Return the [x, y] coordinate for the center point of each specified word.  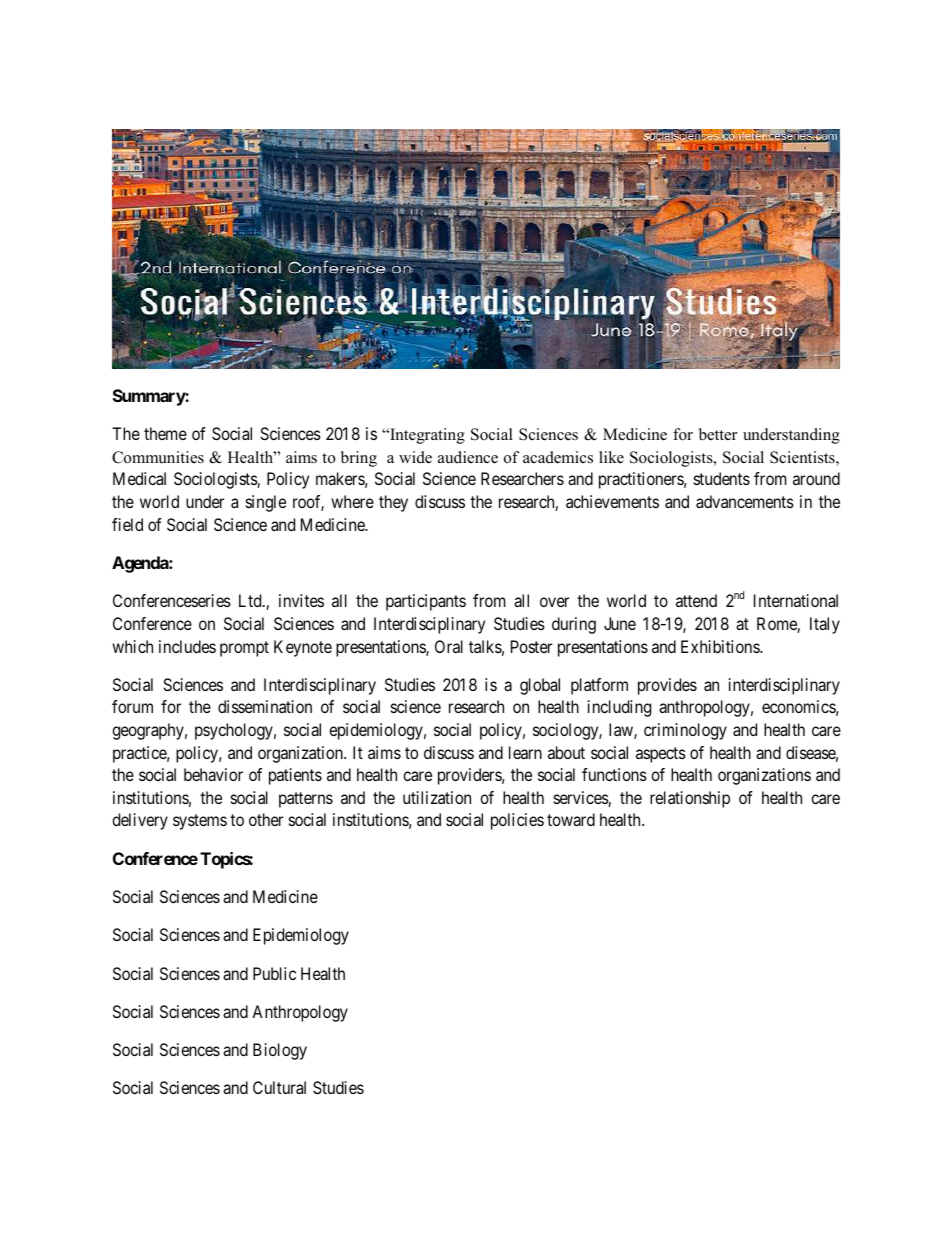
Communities [158, 457]
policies [517, 821]
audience [468, 457]
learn [525, 752]
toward [571, 819]
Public [274, 973]
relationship [690, 799]
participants [426, 602]
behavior [213, 774]
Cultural [279, 1087]
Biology [280, 1051]
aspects [661, 755]
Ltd [251, 600]
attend [696, 600]
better [718, 434]
